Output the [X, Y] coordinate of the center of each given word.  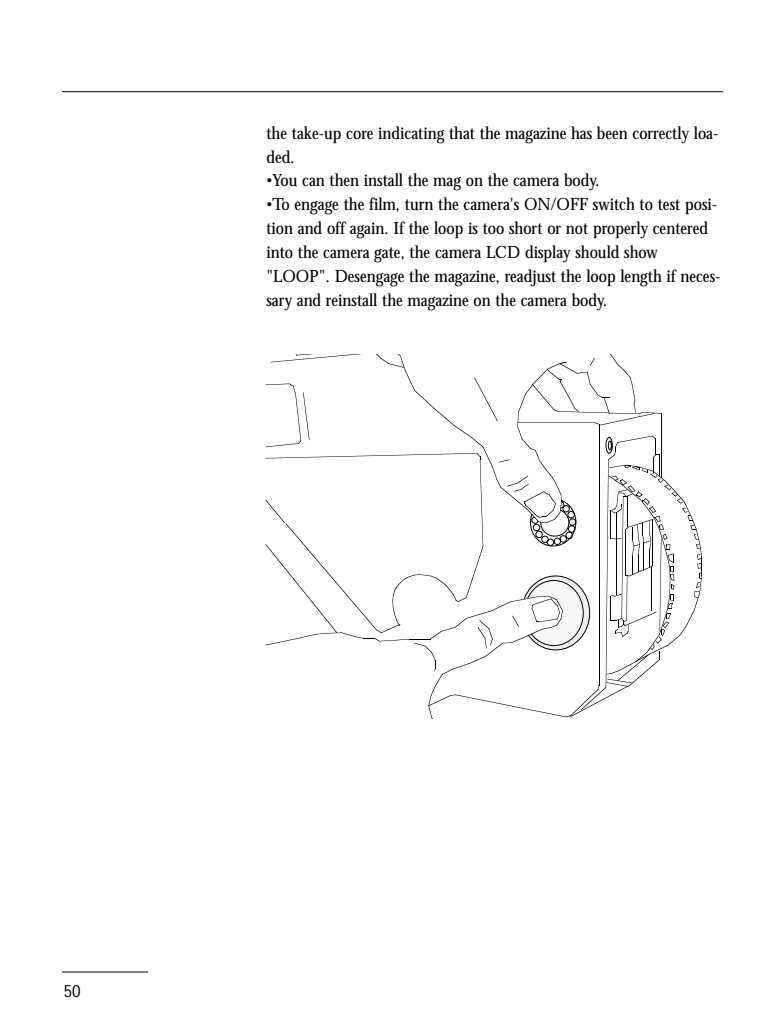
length [641, 278]
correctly [660, 135]
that [462, 132]
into [280, 252]
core [359, 134]
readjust [530, 278]
